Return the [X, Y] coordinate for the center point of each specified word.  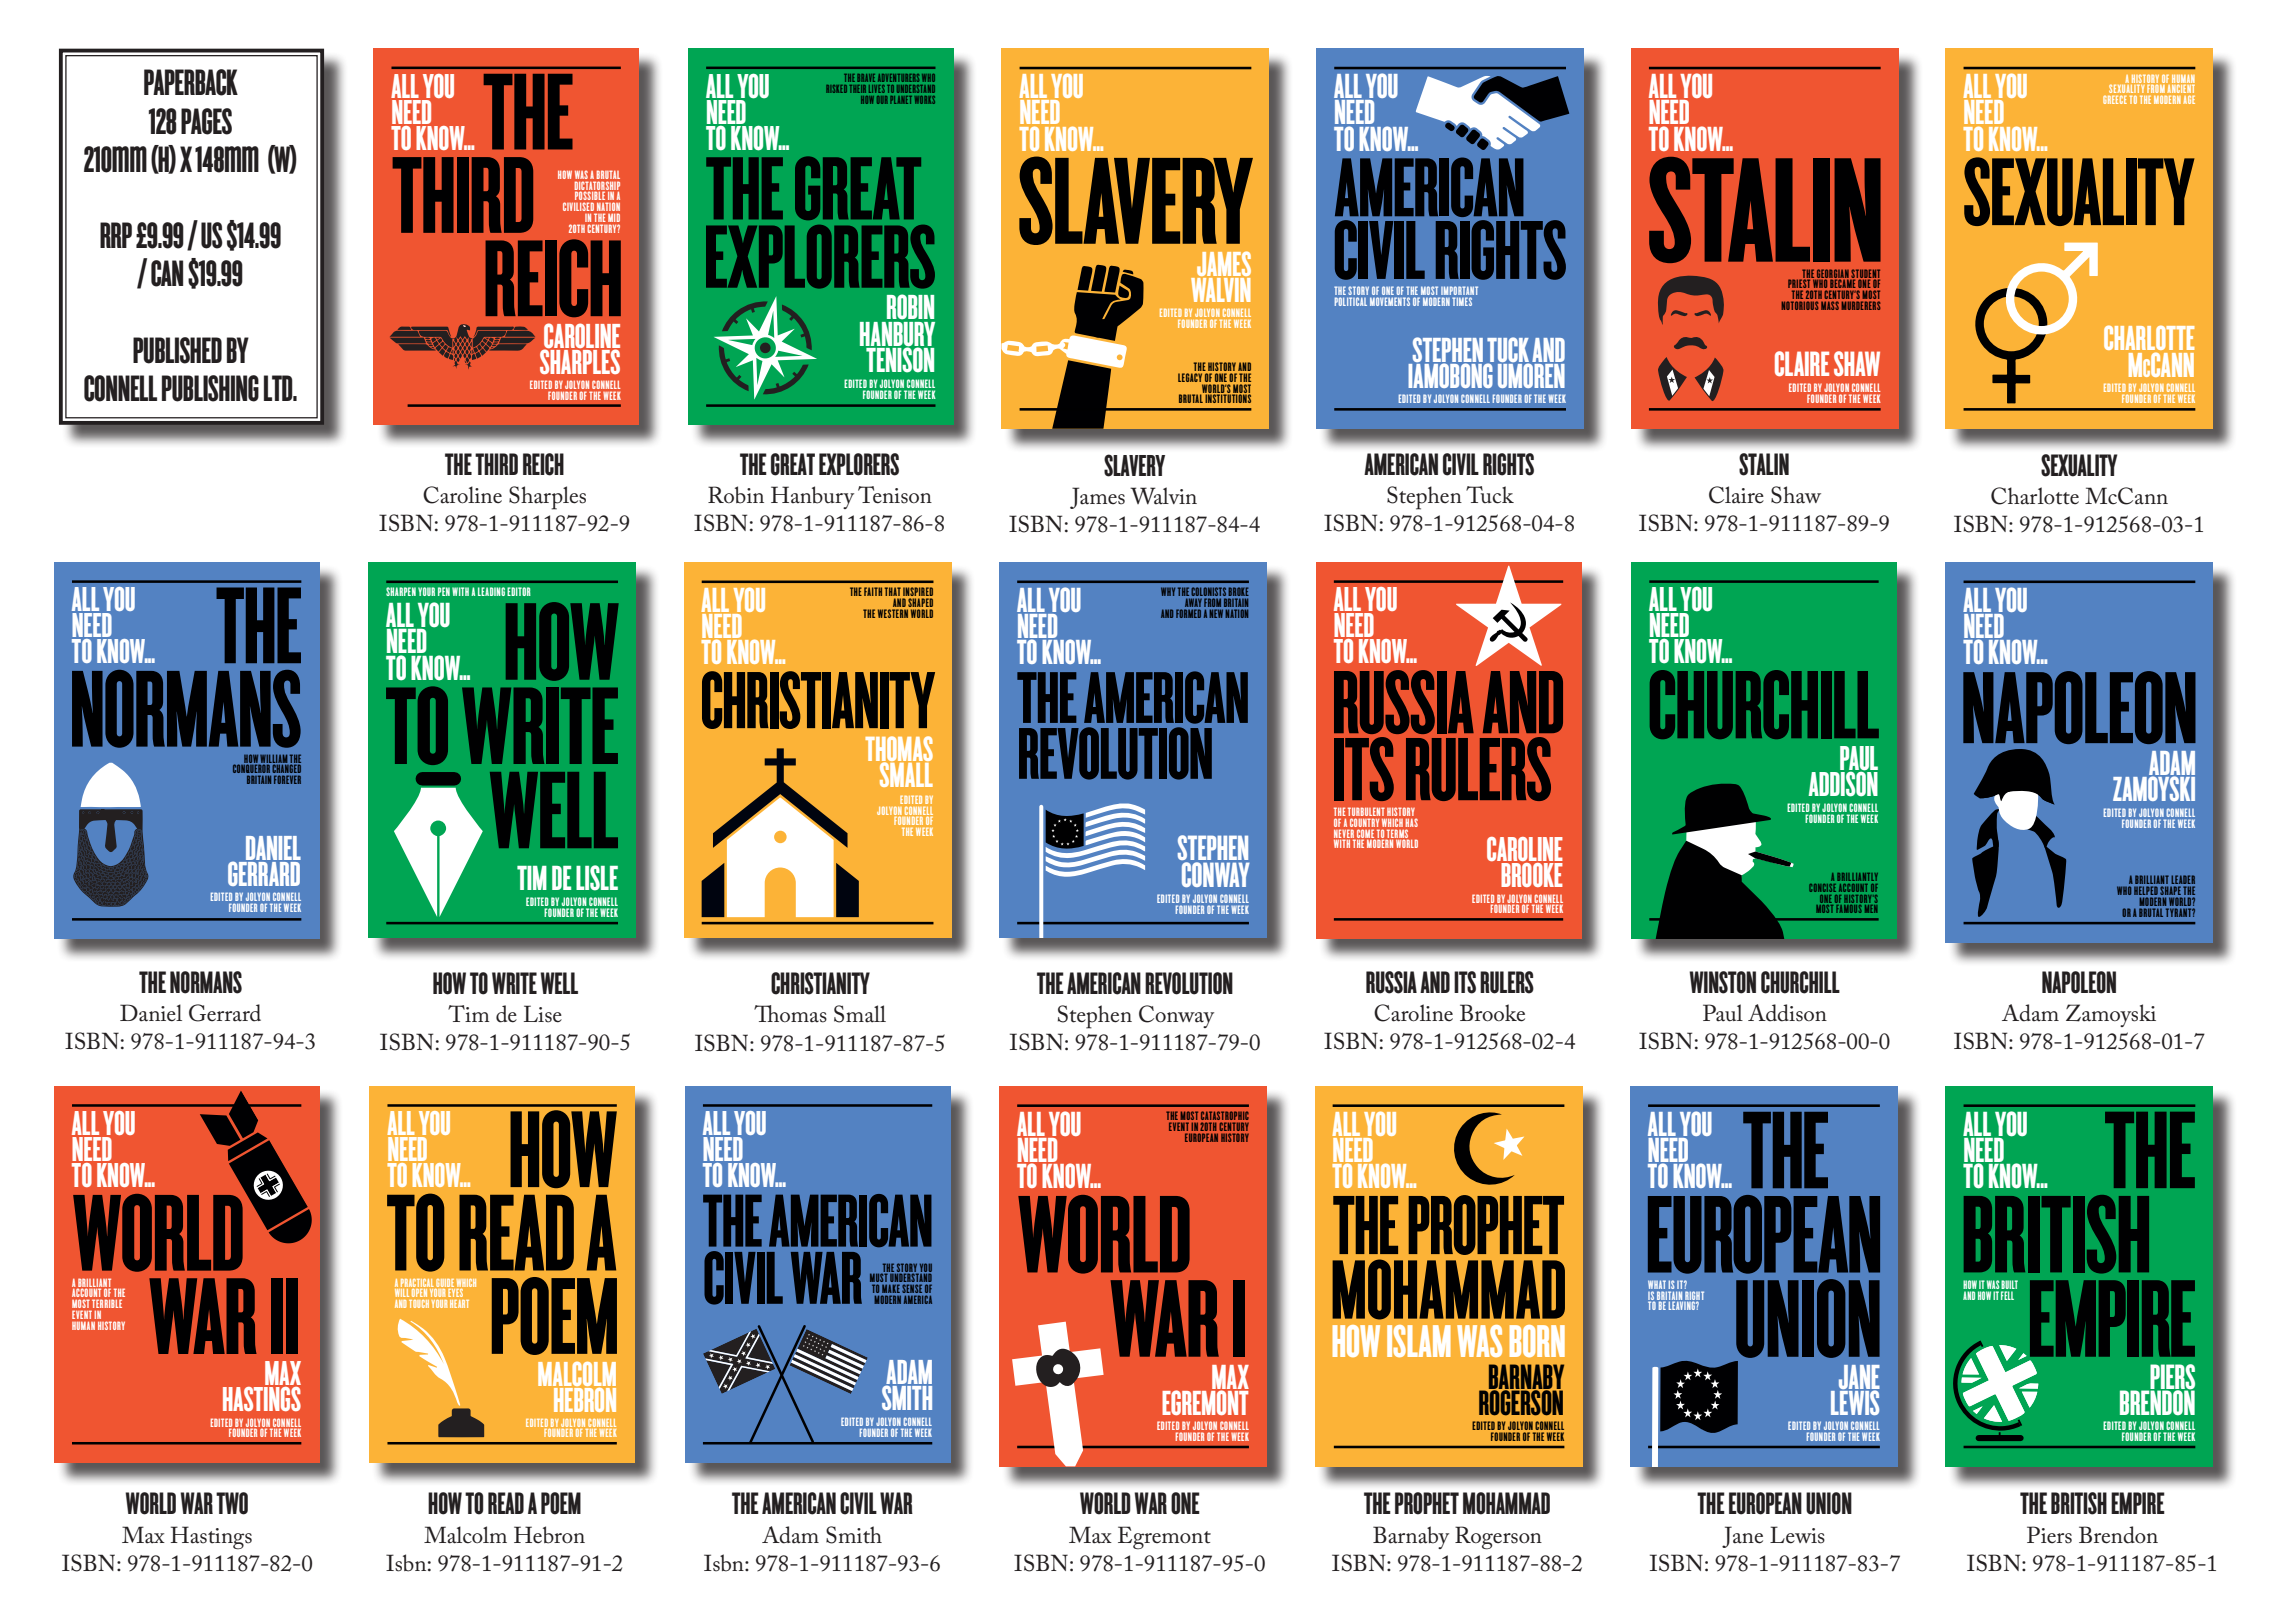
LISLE [597, 878]
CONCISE [1822, 888]
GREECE [2115, 99]
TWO [232, 1503]
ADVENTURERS [898, 78]
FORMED [1188, 613]
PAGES [206, 121]
